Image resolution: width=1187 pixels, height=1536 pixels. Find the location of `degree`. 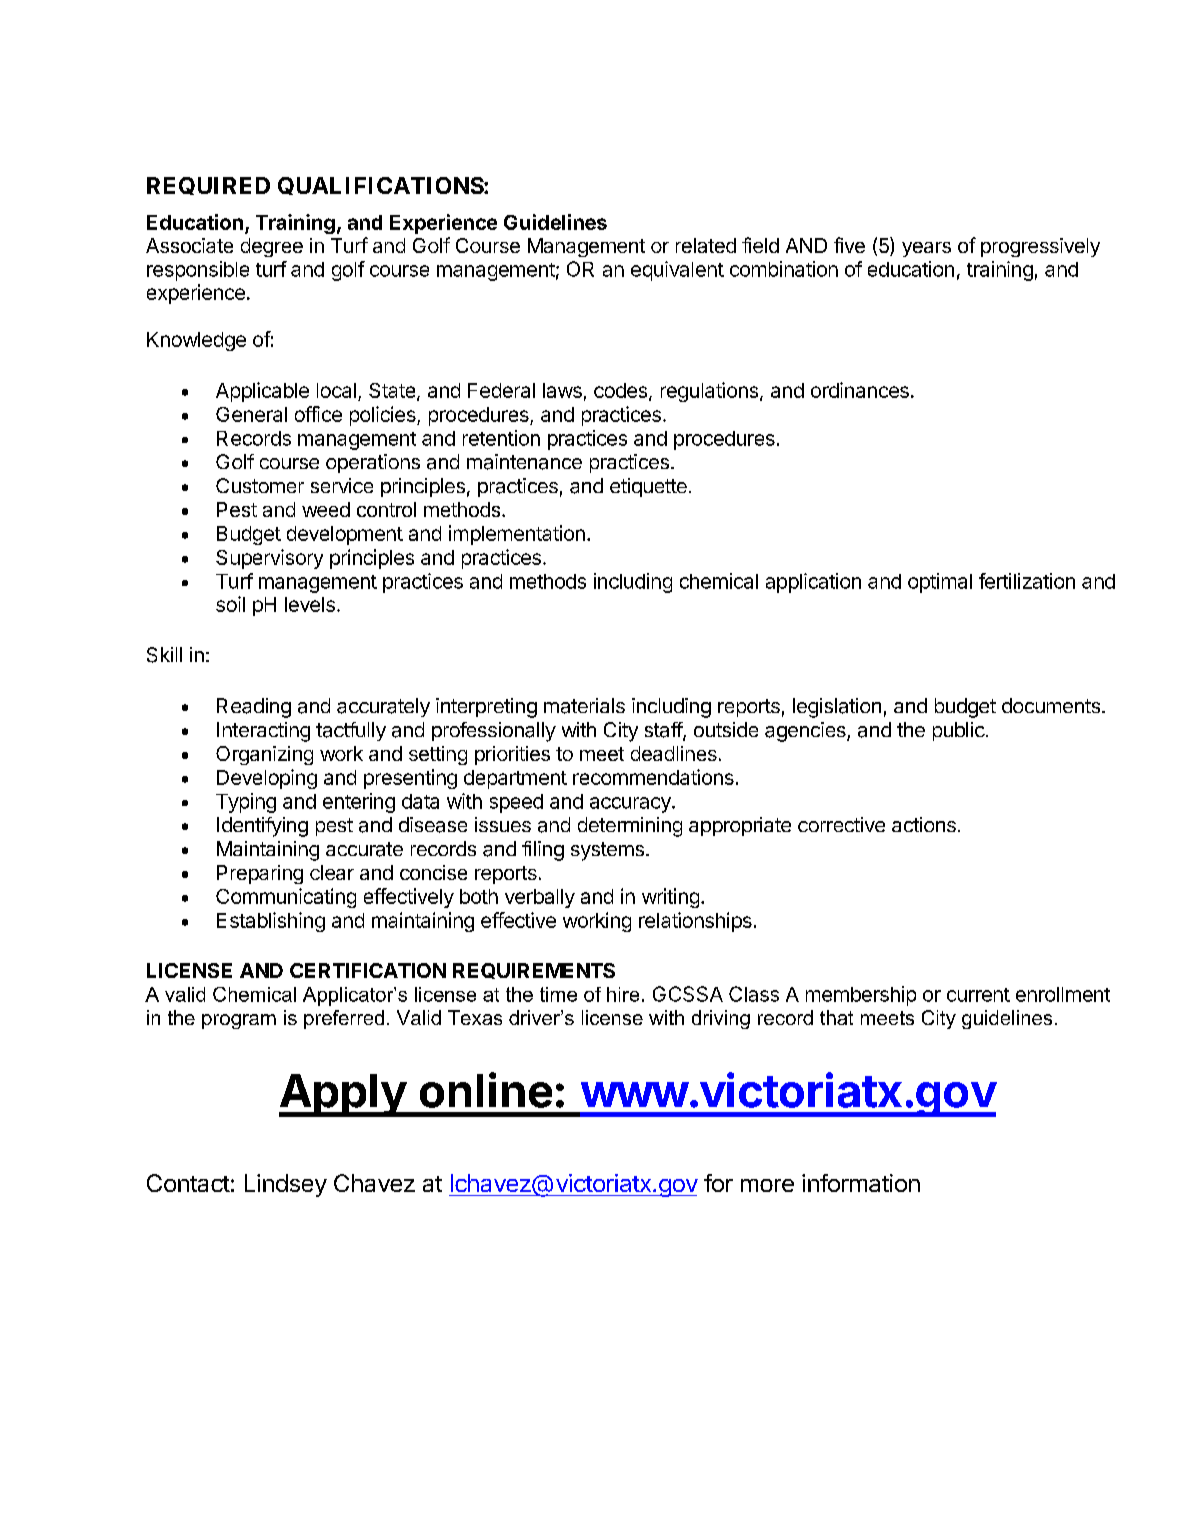

degree is located at coordinates (272, 247).
